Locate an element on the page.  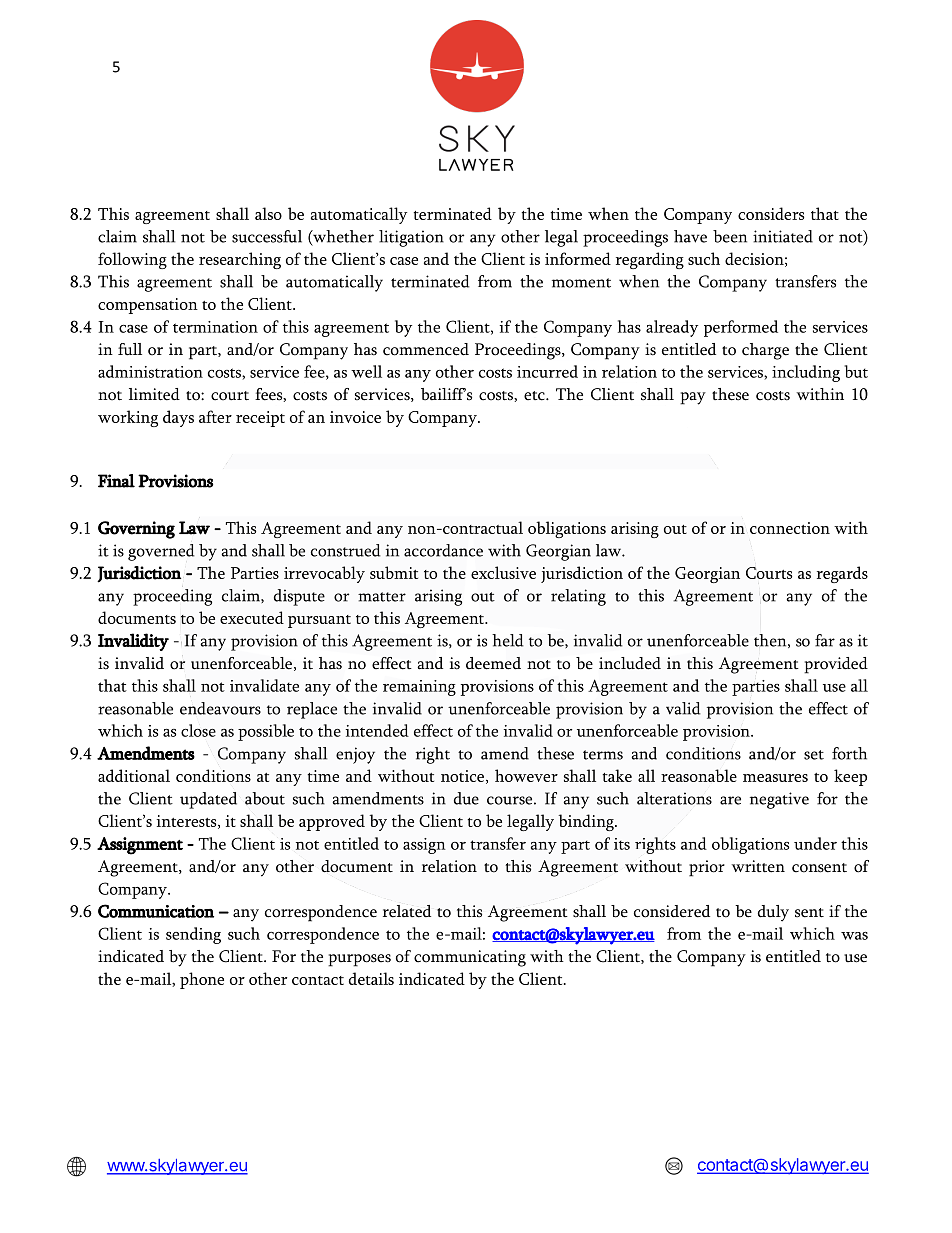
initiated is located at coordinates (783, 236).
